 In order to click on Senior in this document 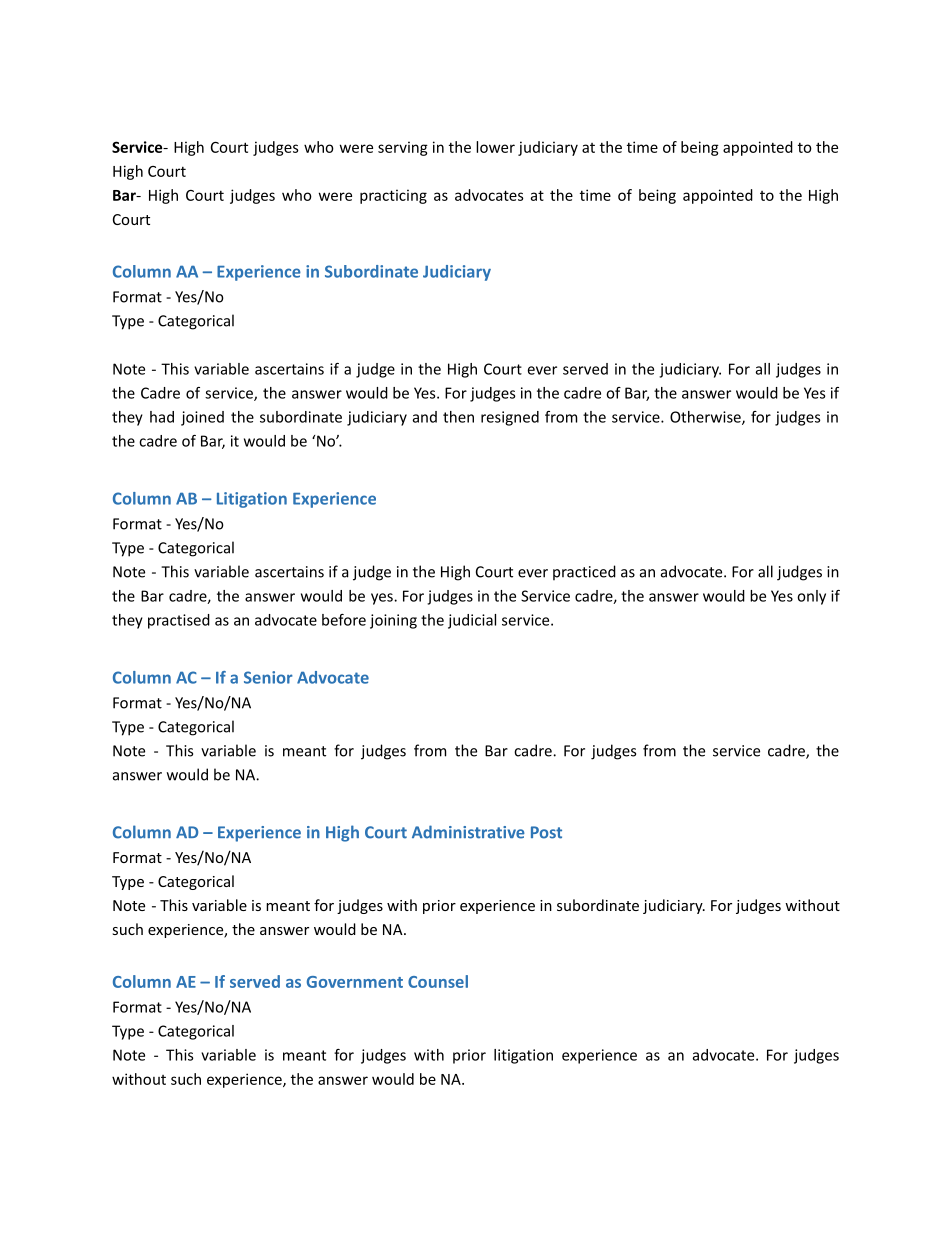, I will do `click(268, 677)`.
